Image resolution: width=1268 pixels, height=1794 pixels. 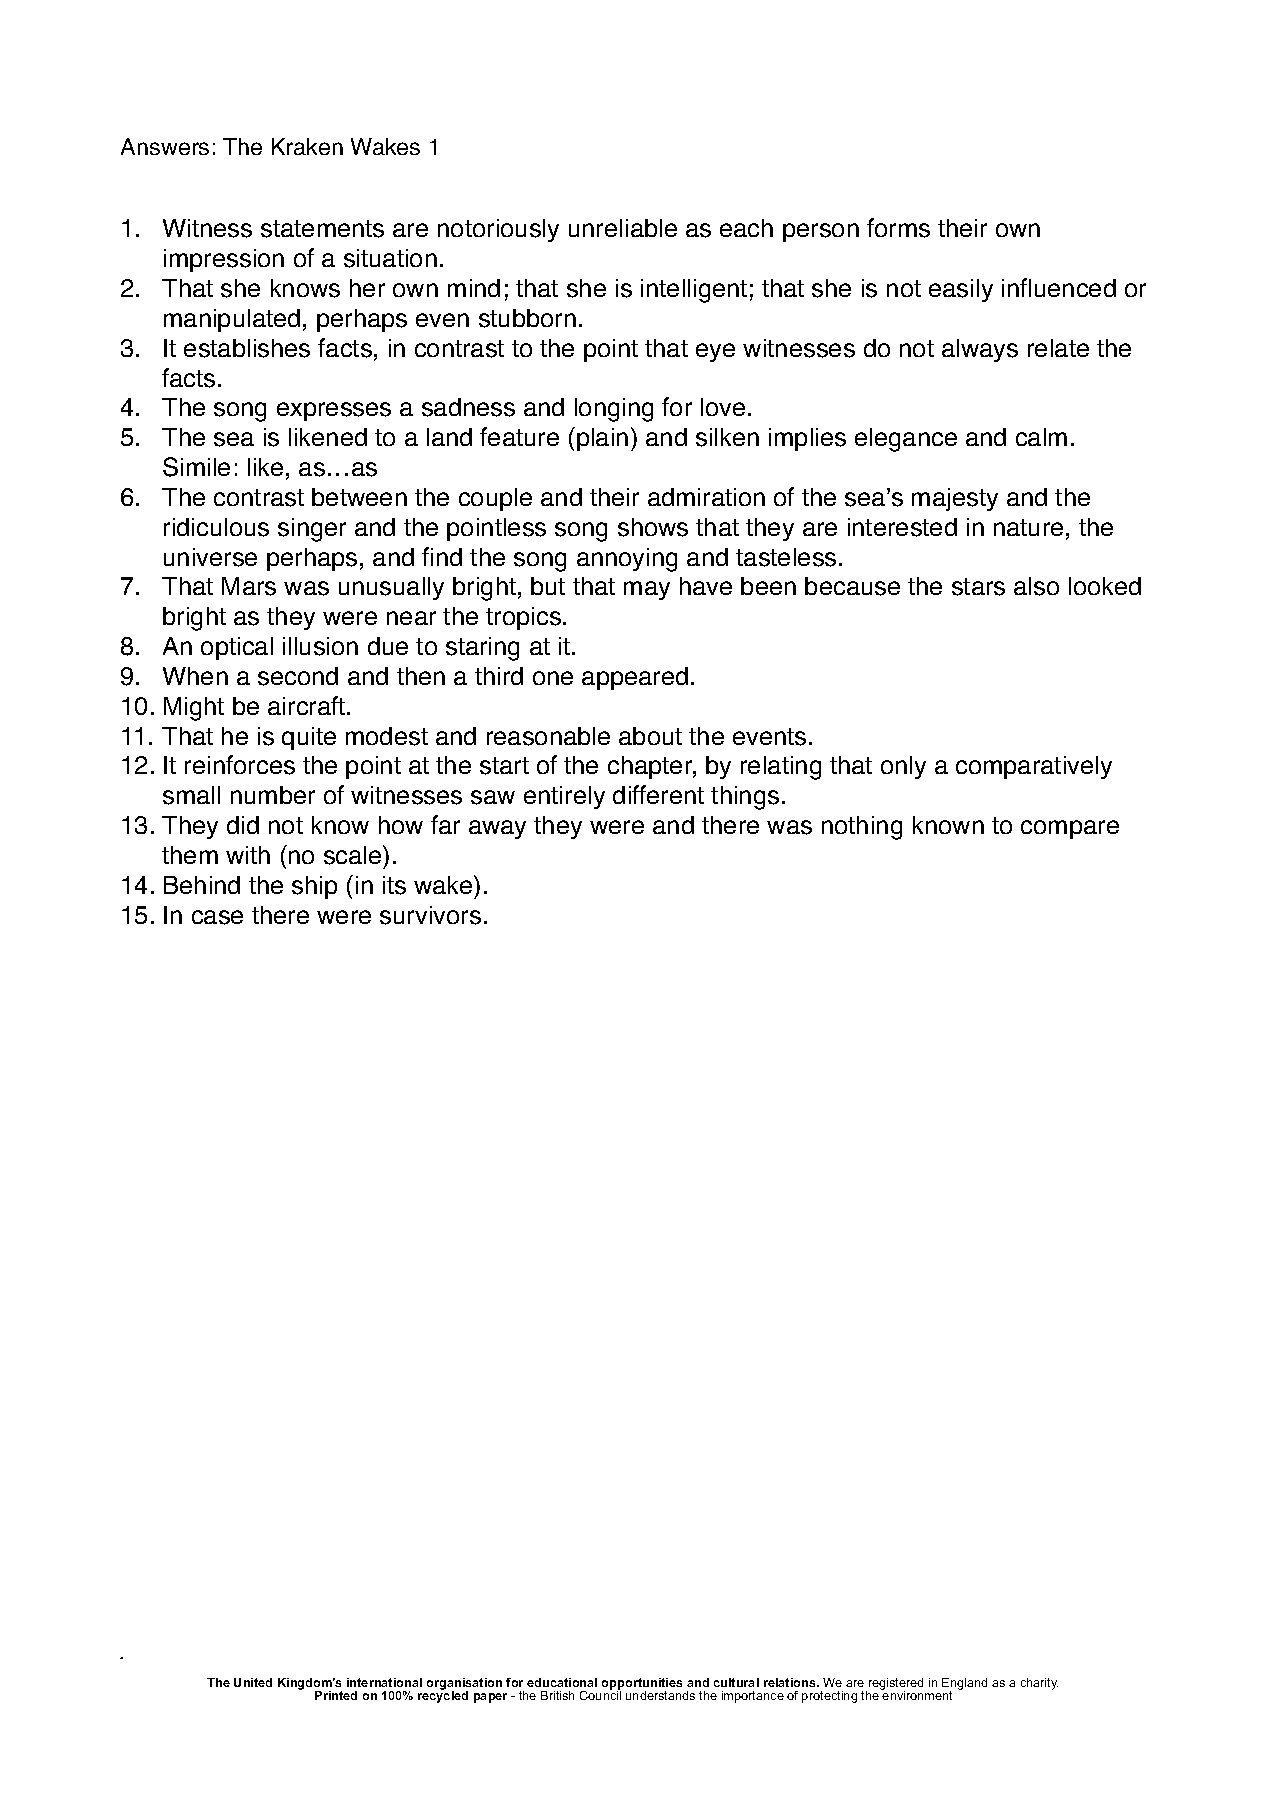 What do you see at coordinates (1039, 1684) in the screenshot?
I see `charity` at bounding box center [1039, 1684].
